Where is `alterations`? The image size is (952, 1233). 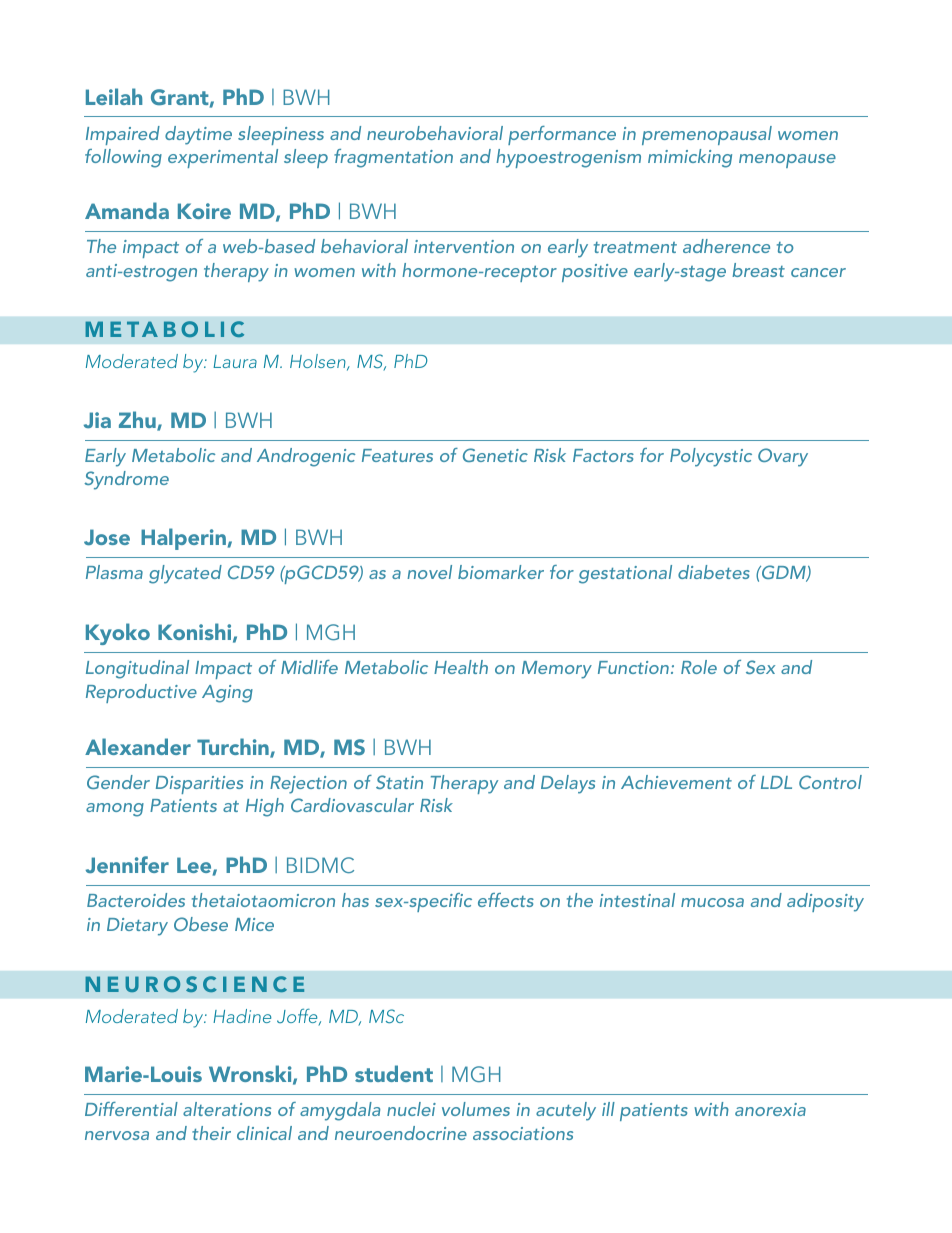
alterations is located at coordinates (227, 1109).
